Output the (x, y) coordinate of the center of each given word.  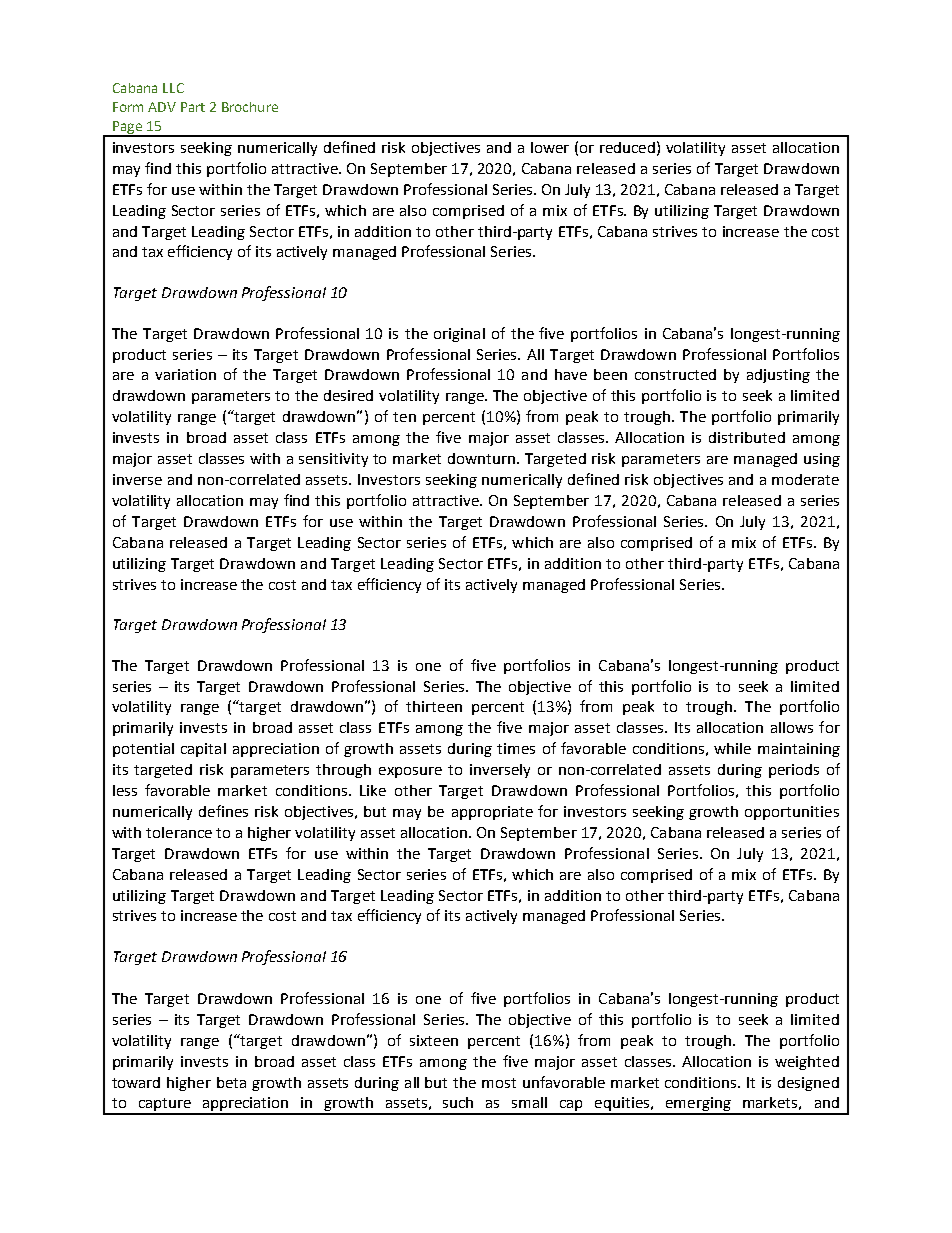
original (459, 335)
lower (550, 147)
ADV (162, 107)
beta (231, 1082)
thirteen (434, 706)
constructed (675, 374)
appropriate (492, 813)
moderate (805, 479)
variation (185, 374)
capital (203, 750)
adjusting (778, 376)
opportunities (792, 813)
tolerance (179, 832)
